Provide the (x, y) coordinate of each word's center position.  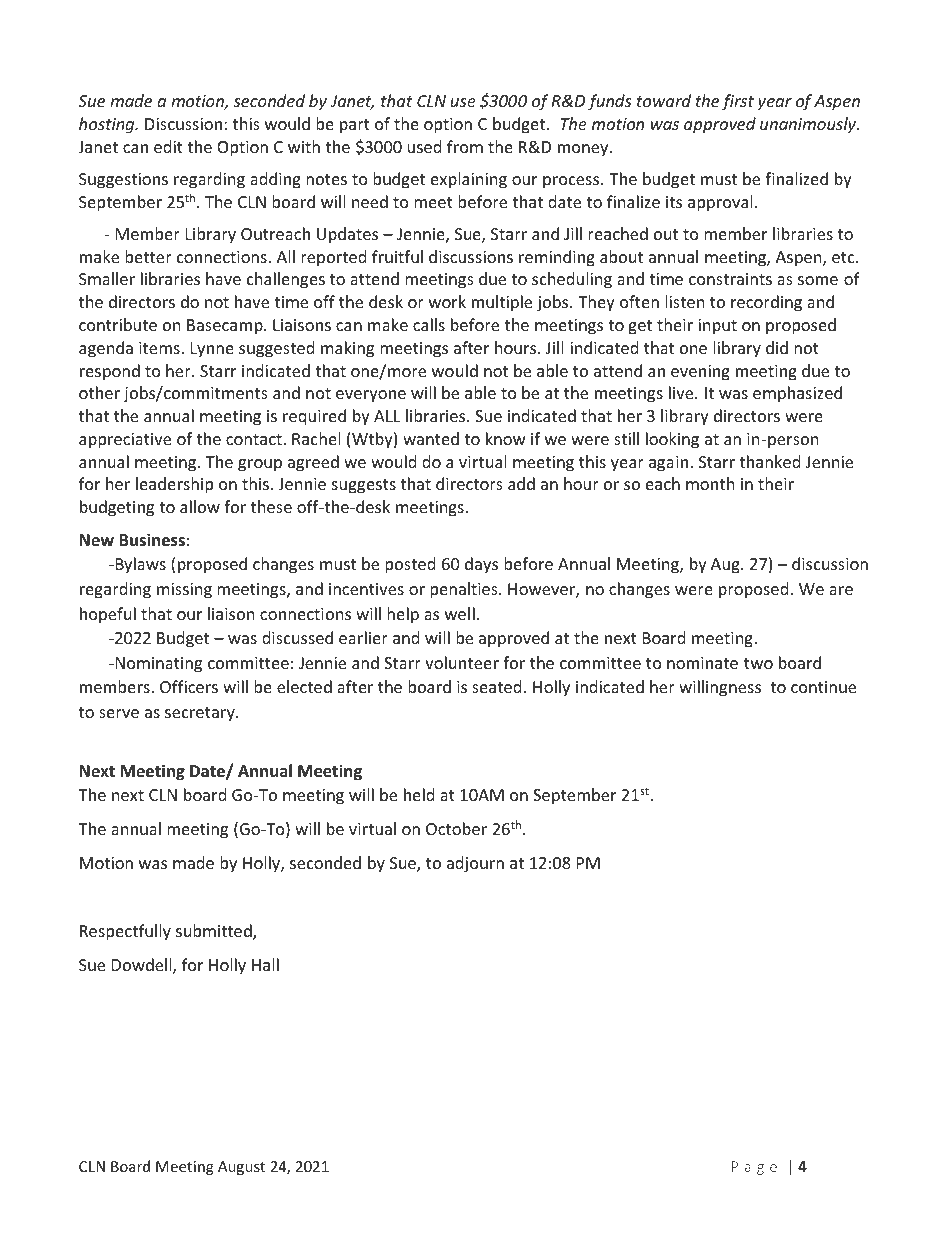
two (758, 663)
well (460, 613)
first (738, 102)
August (241, 1168)
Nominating (157, 665)
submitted (215, 932)
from (465, 146)
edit (168, 146)
